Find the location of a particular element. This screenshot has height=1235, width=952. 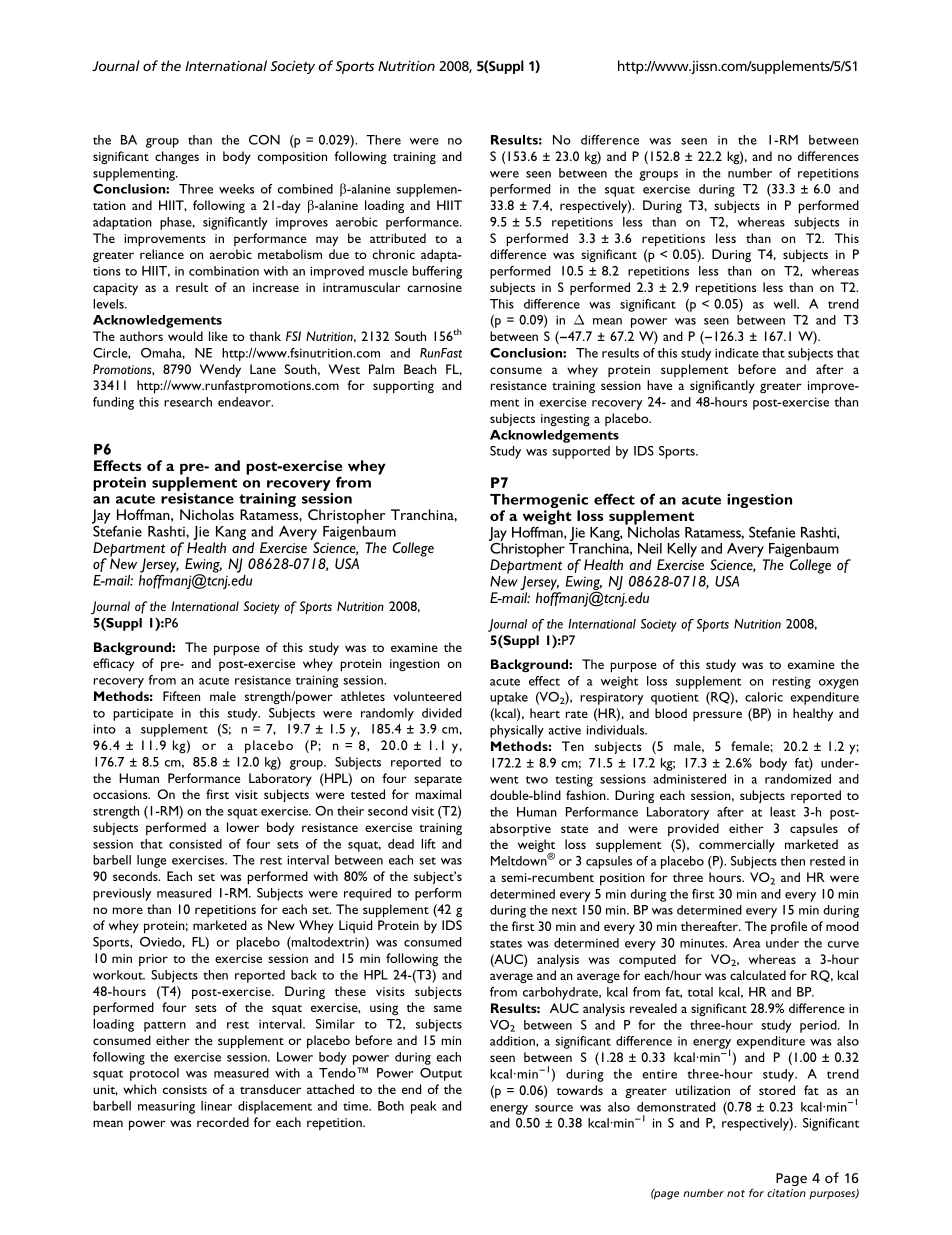

uptake is located at coordinates (509, 698).
